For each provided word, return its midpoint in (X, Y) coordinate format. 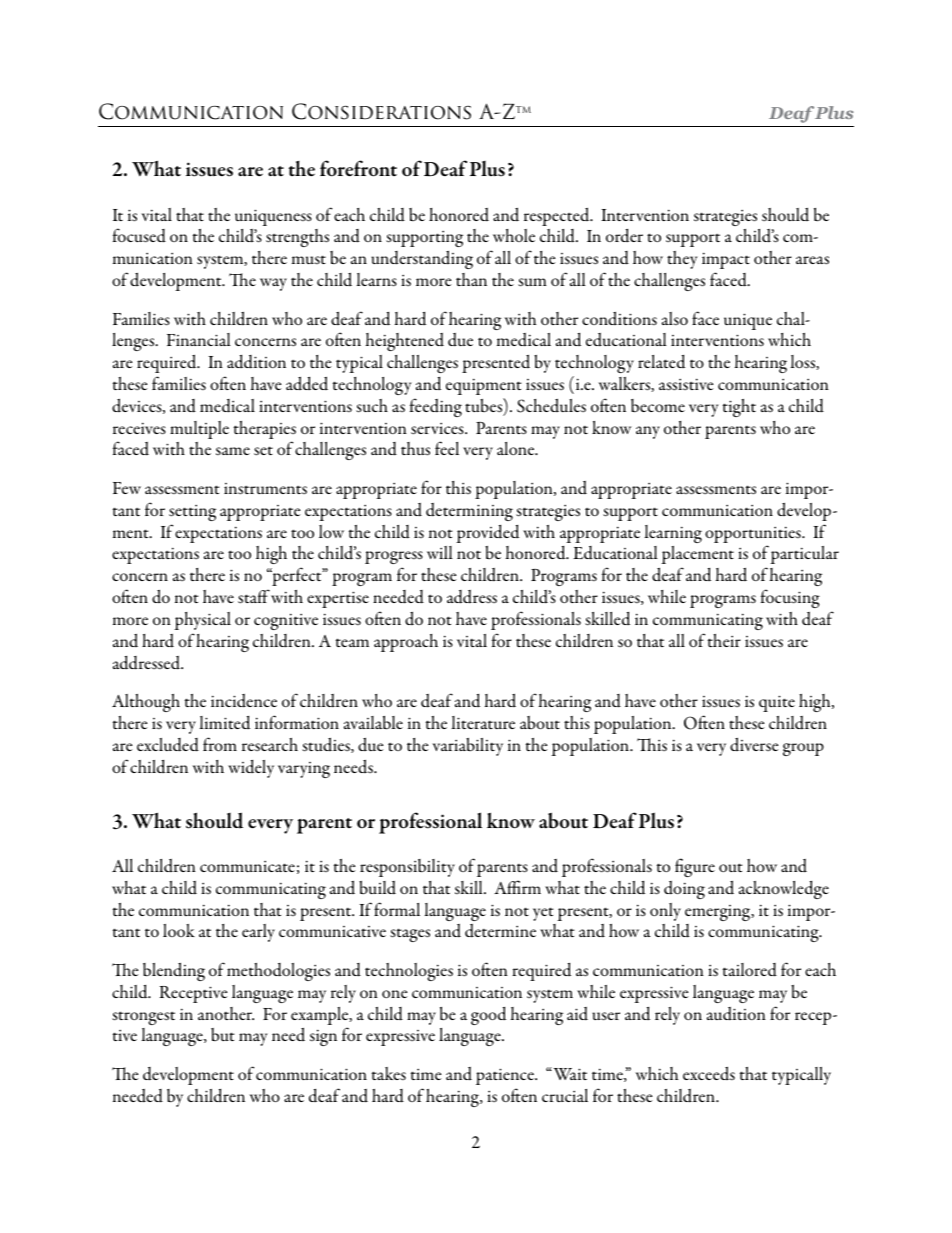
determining (469, 512)
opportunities (754, 536)
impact (726, 260)
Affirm (517, 887)
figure (695, 867)
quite (777, 703)
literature (483, 722)
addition (256, 362)
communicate (247, 866)
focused (139, 235)
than (471, 279)
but (223, 1034)
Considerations (381, 111)
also (675, 318)
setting (192, 513)
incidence (244, 701)
